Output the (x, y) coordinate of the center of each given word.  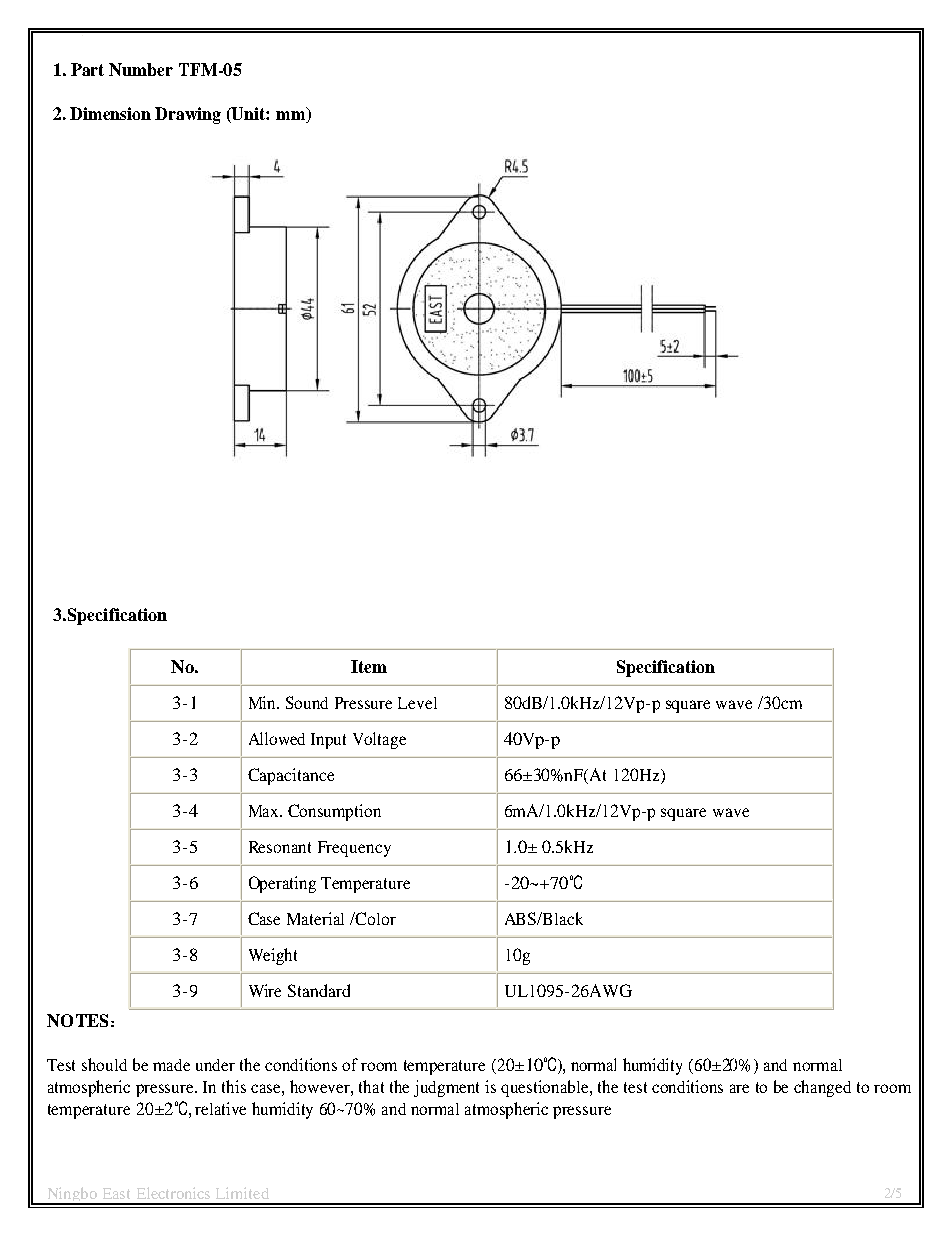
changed (822, 1088)
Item (369, 666)
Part (87, 69)
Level (417, 703)
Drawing (188, 115)
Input (328, 741)
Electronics (173, 1193)
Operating (282, 884)
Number (141, 69)
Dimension (110, 113)
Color (375, 918)
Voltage (379, 740)
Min (264, 702)
